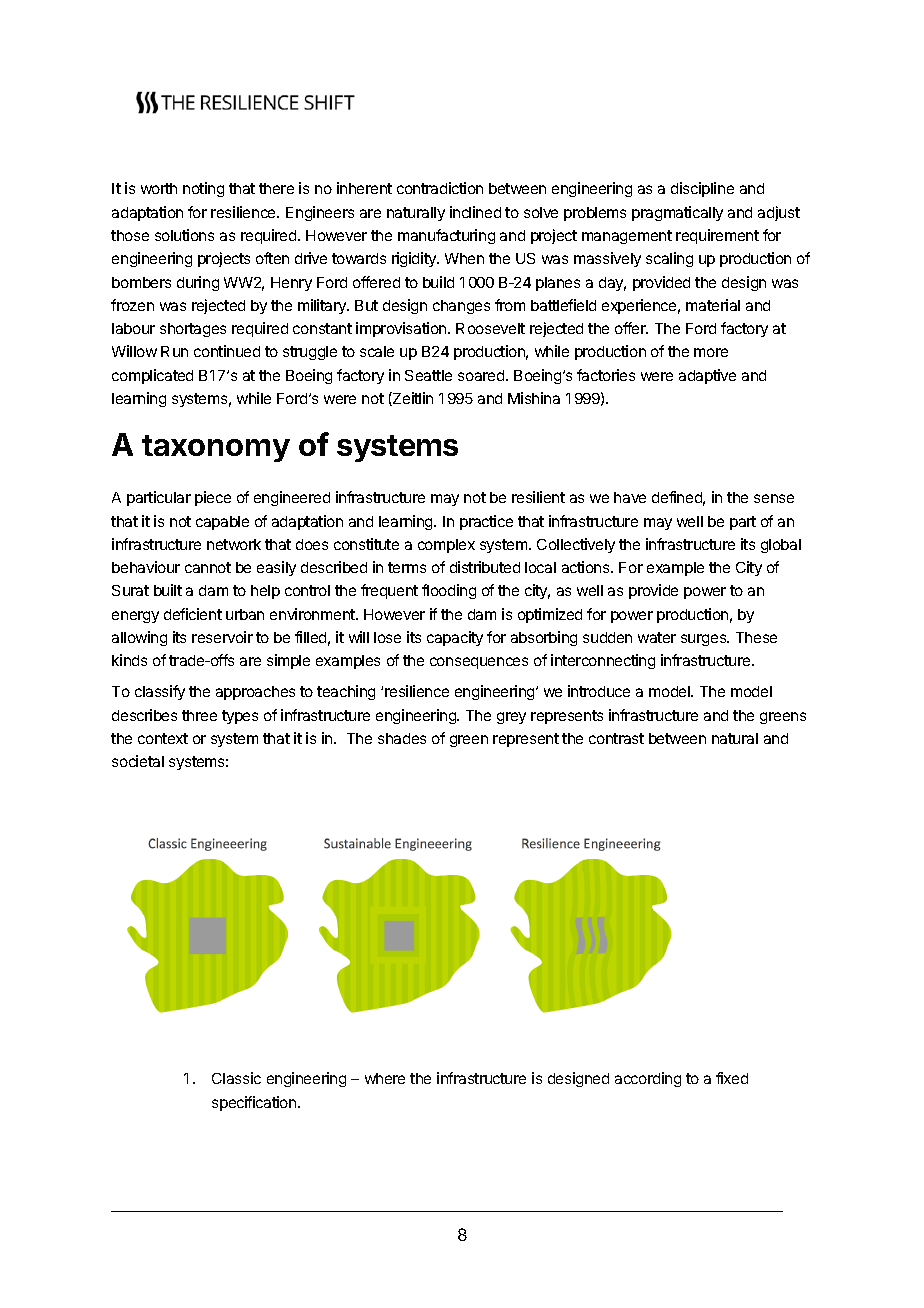 Image resolution: width=924 pixels, height=1308 pixels. I want to click on fixed, so click(732, 1078).
